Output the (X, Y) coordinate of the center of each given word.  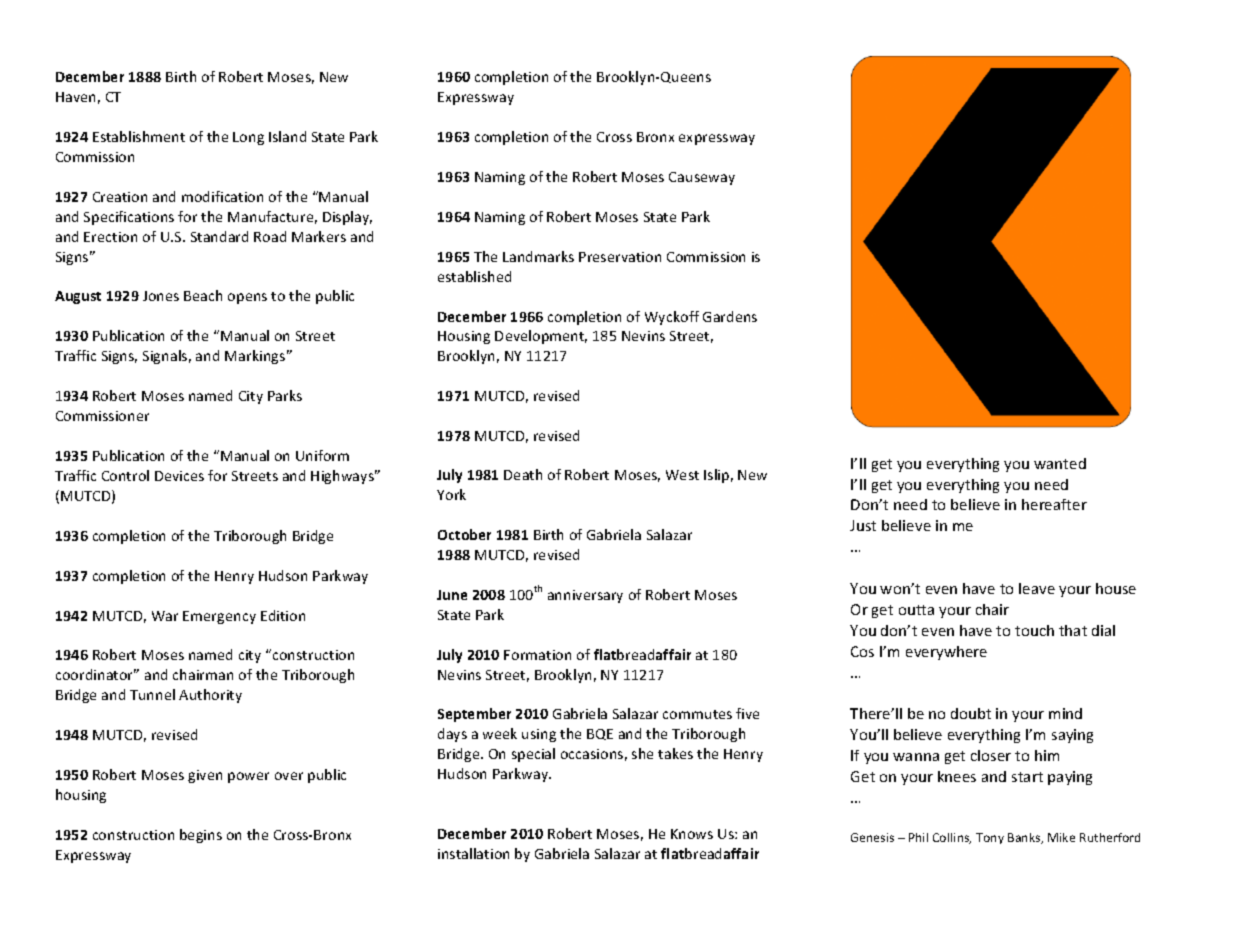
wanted (1060, 463)
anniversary (585, 596)
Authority (210, 696)
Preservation (620, 257)
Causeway (702, 178)
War (165, 616)
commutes (697, 714)
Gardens (730, 316)
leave (1037, 588)
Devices (179, 476)
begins (201, 836)
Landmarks (538, 256)
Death (523, 474)
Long (248, 138)
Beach (203, 295)
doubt (971, 713)
